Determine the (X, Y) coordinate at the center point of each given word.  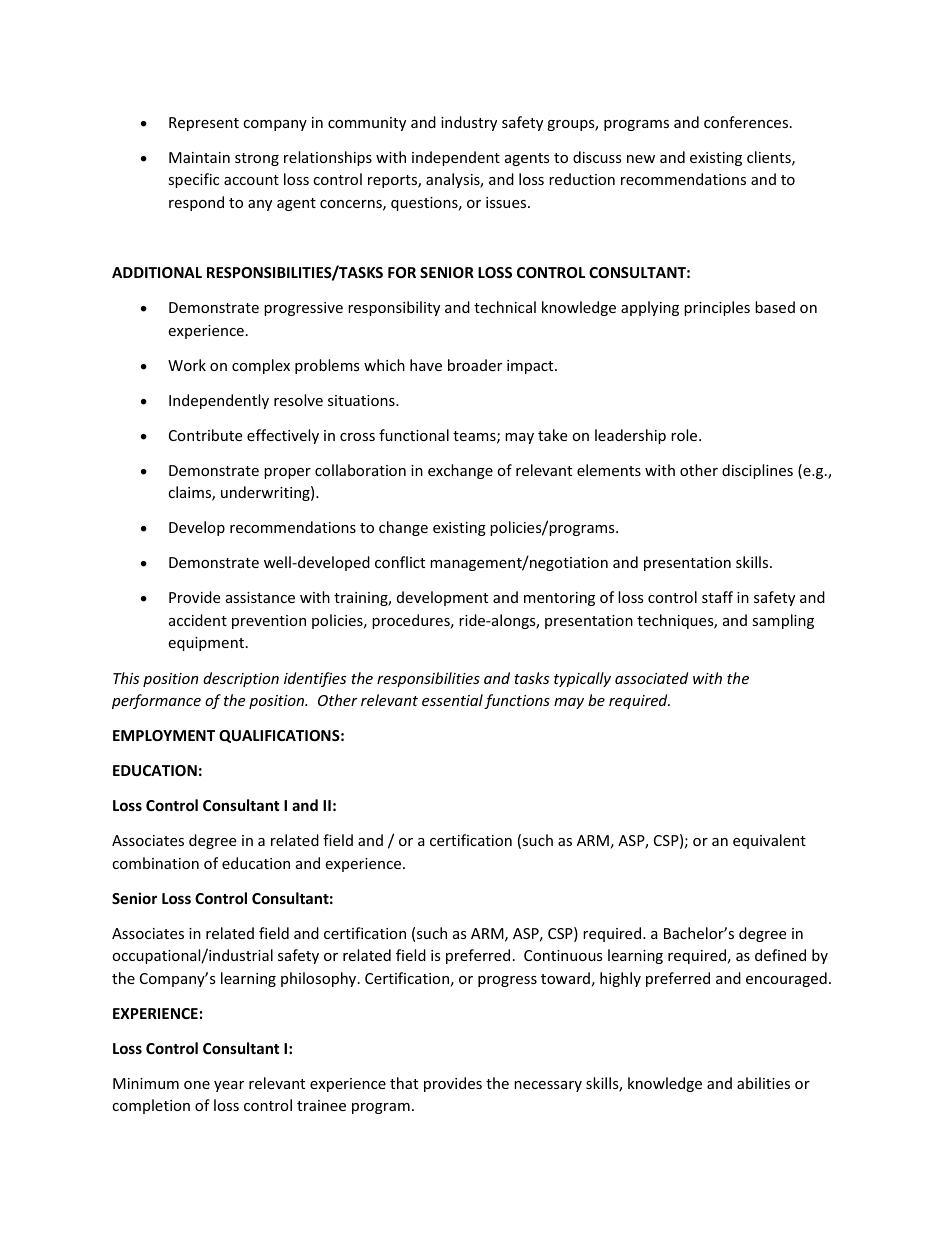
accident (198, 620)
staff (717, 597)
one (197, 1085)
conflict (400, 562)
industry (469, 123)
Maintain (199, 157)
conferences (747, 122)
